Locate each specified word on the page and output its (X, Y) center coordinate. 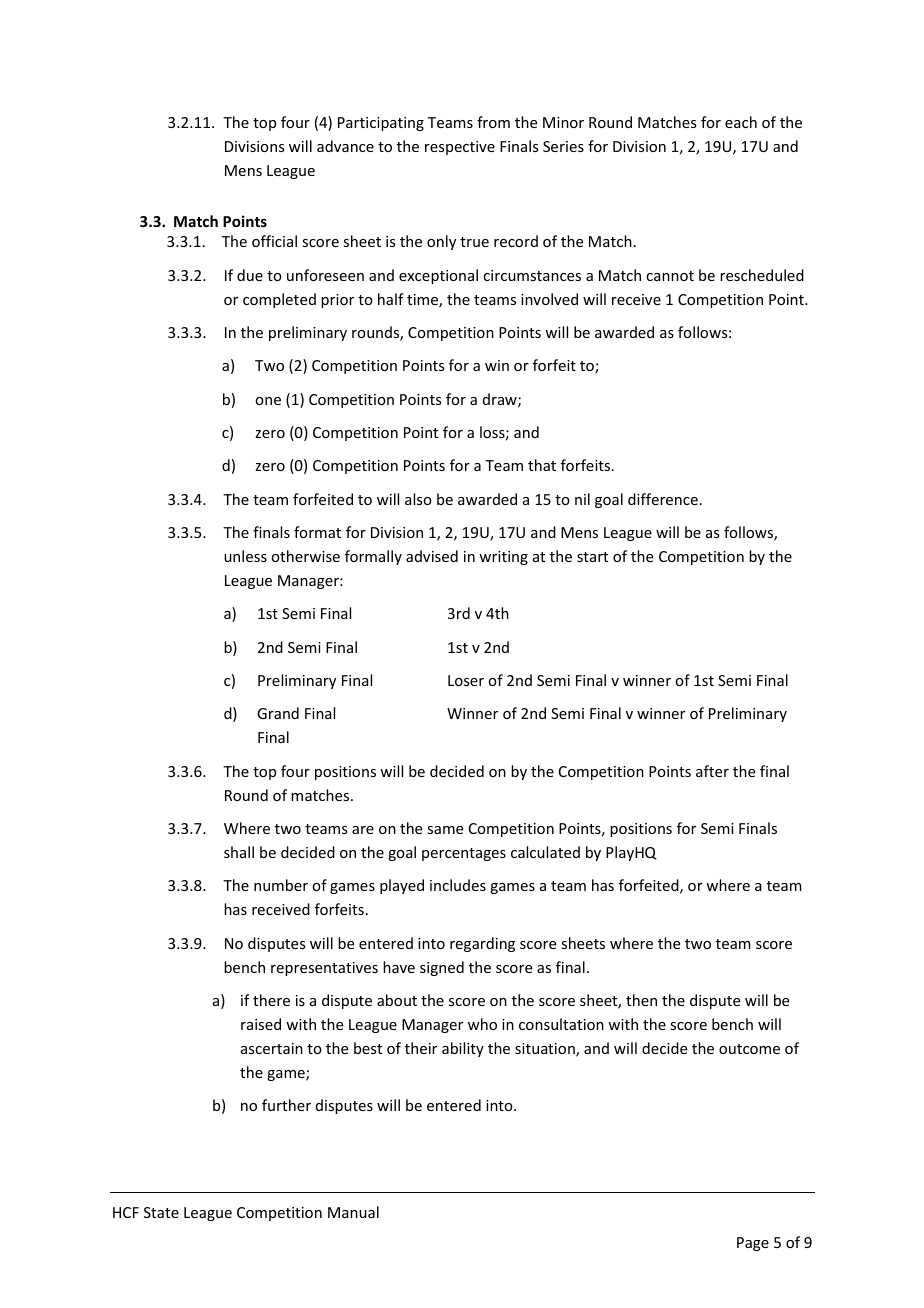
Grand (278, 713)
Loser (466, 680)
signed (442, 968)
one (268, 401)
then (641, 1000)
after (712, 771)
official (274, 241)
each (741, 122)
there (271, 1000)
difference (663, 499)
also (418, 499)
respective (460, 148)
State (161, 1212)
